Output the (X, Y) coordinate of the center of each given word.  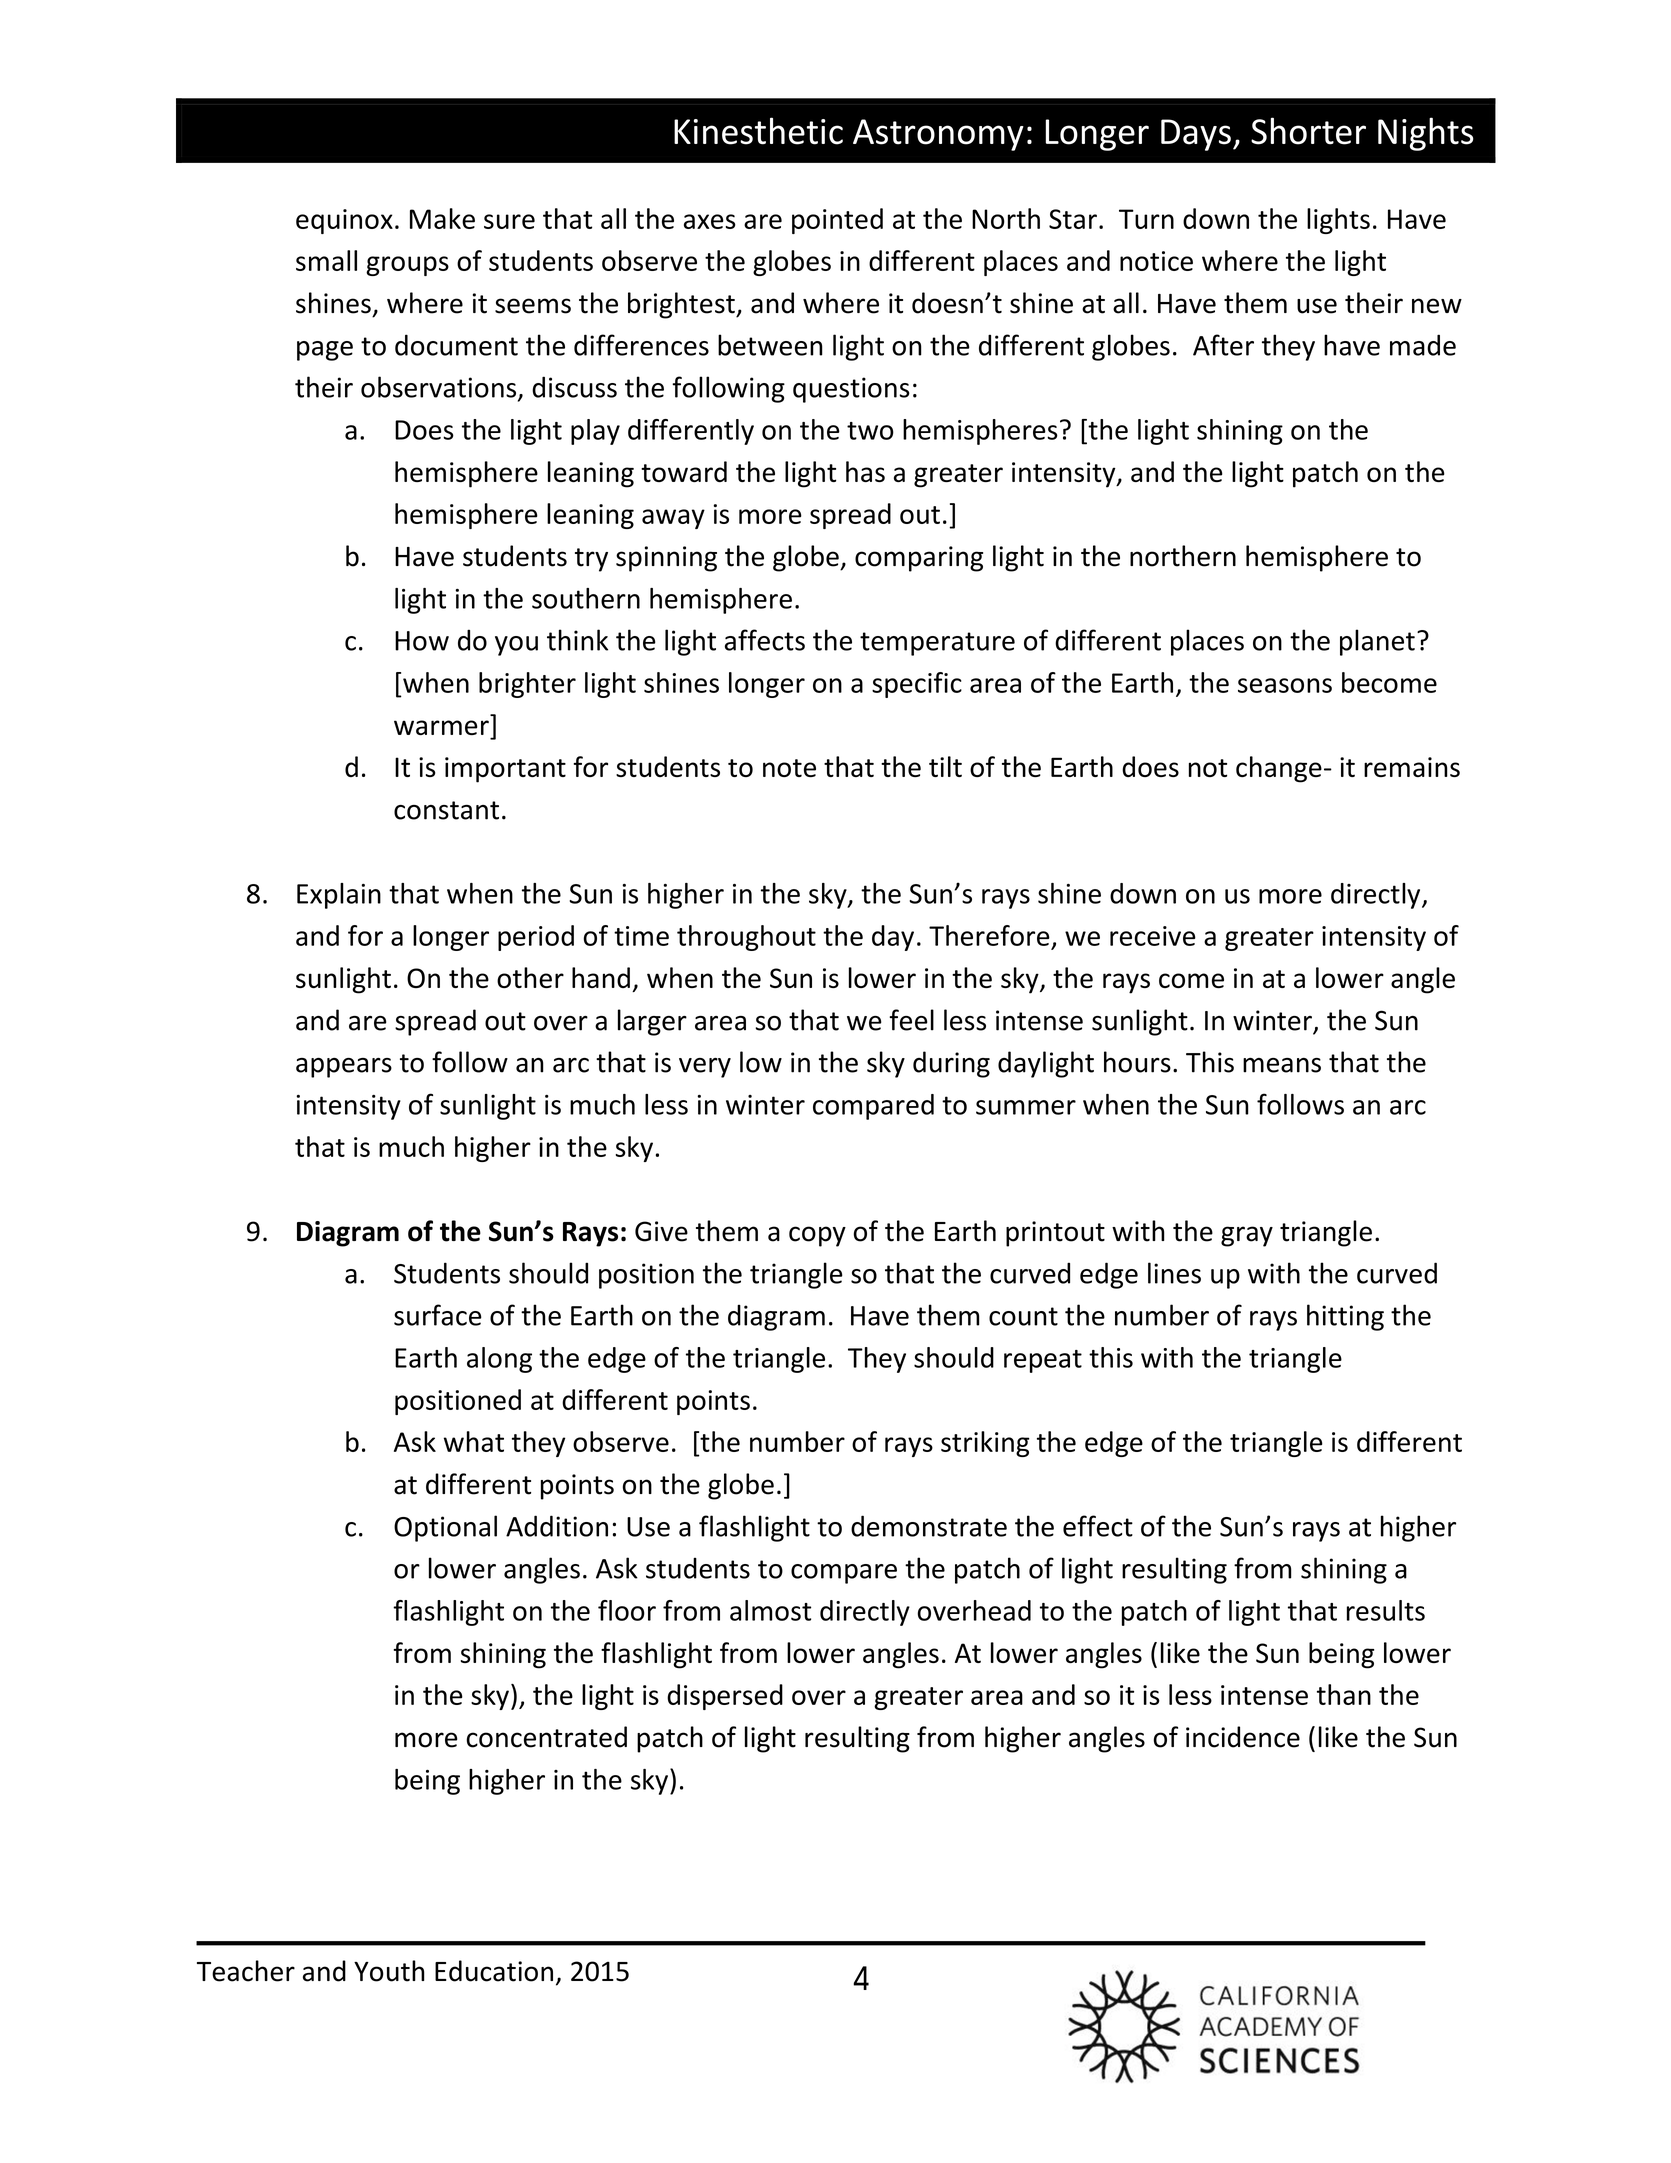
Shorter (1308, 131)
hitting (1345, 1317)
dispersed (725, 1697)
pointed (837, 221)
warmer (441, 727)
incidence (1243, 1737)
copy (817, 1236)
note (789, 768)
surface (438, 1315)
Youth (389, 1971)
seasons (1285, 685)
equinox (344, 221)
